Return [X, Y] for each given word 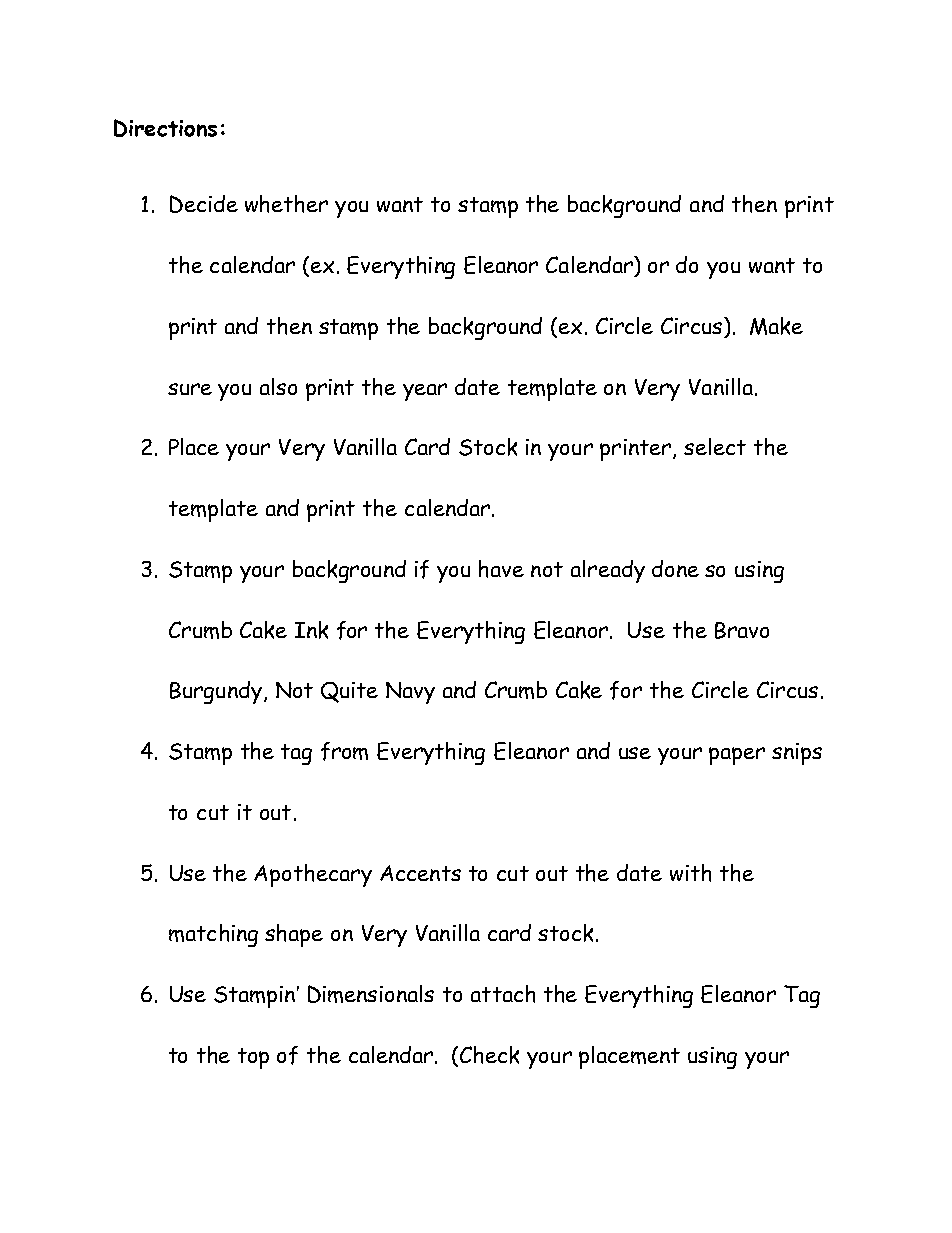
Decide [204, 204]
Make [776, 326]
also [278, 386]
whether [286, 204]
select [715, 446]
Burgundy [216, 692]
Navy [410, 693]
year [425, 392]
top [253, 1058]
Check [489, 1055]
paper [737, 756]
